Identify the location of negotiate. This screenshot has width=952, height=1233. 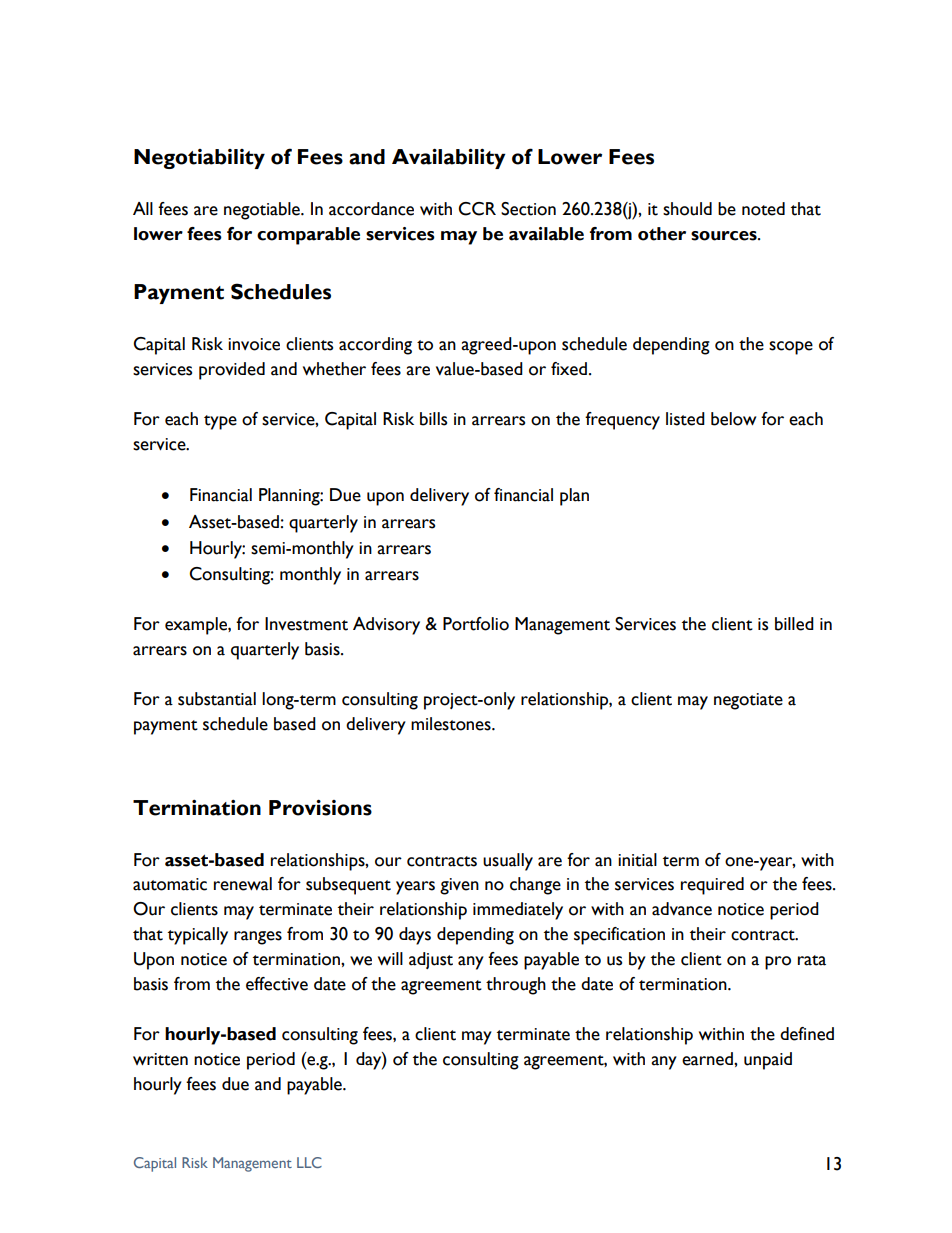
(748, 701).
